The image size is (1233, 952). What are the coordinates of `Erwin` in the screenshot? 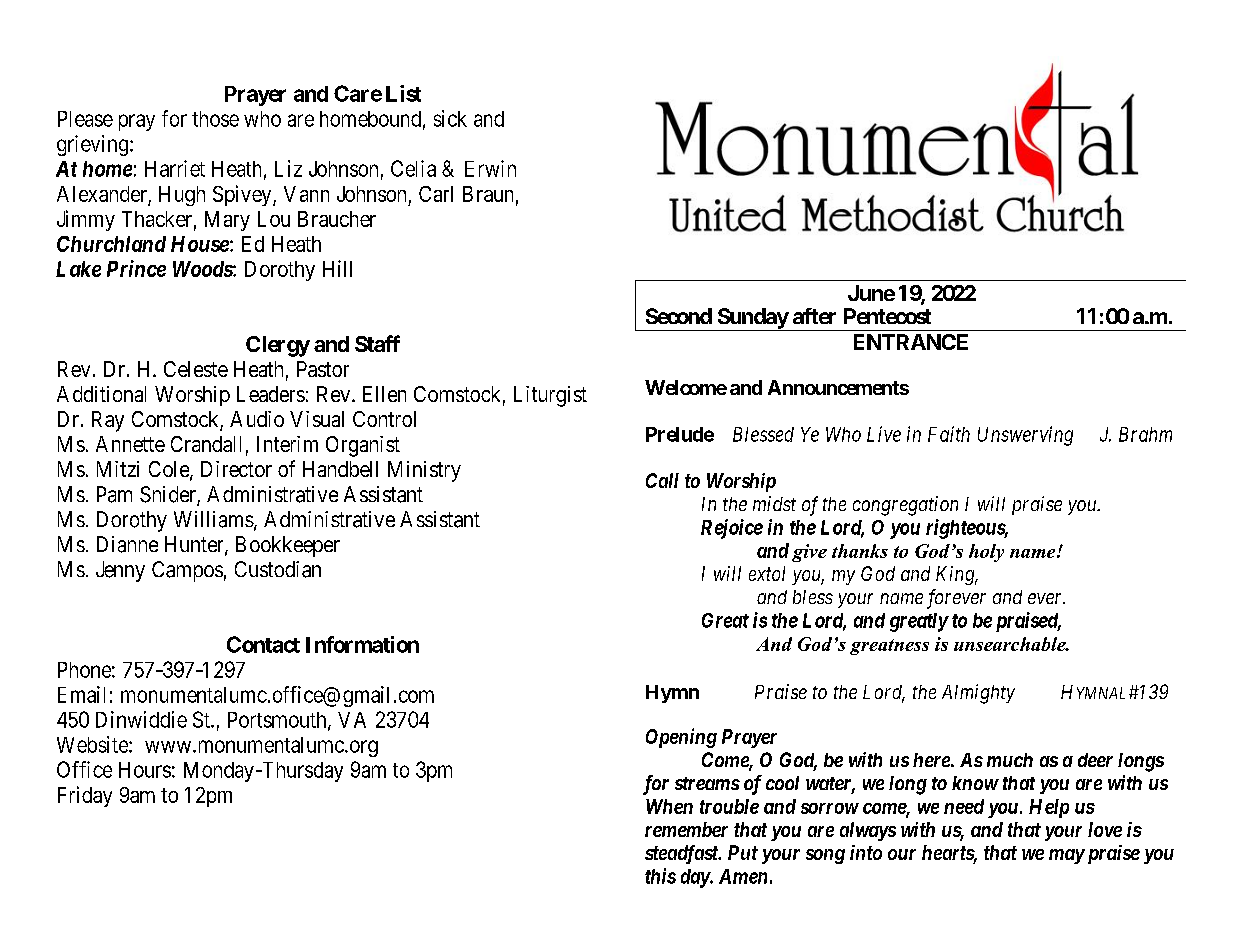 It's located at (490, 168).
